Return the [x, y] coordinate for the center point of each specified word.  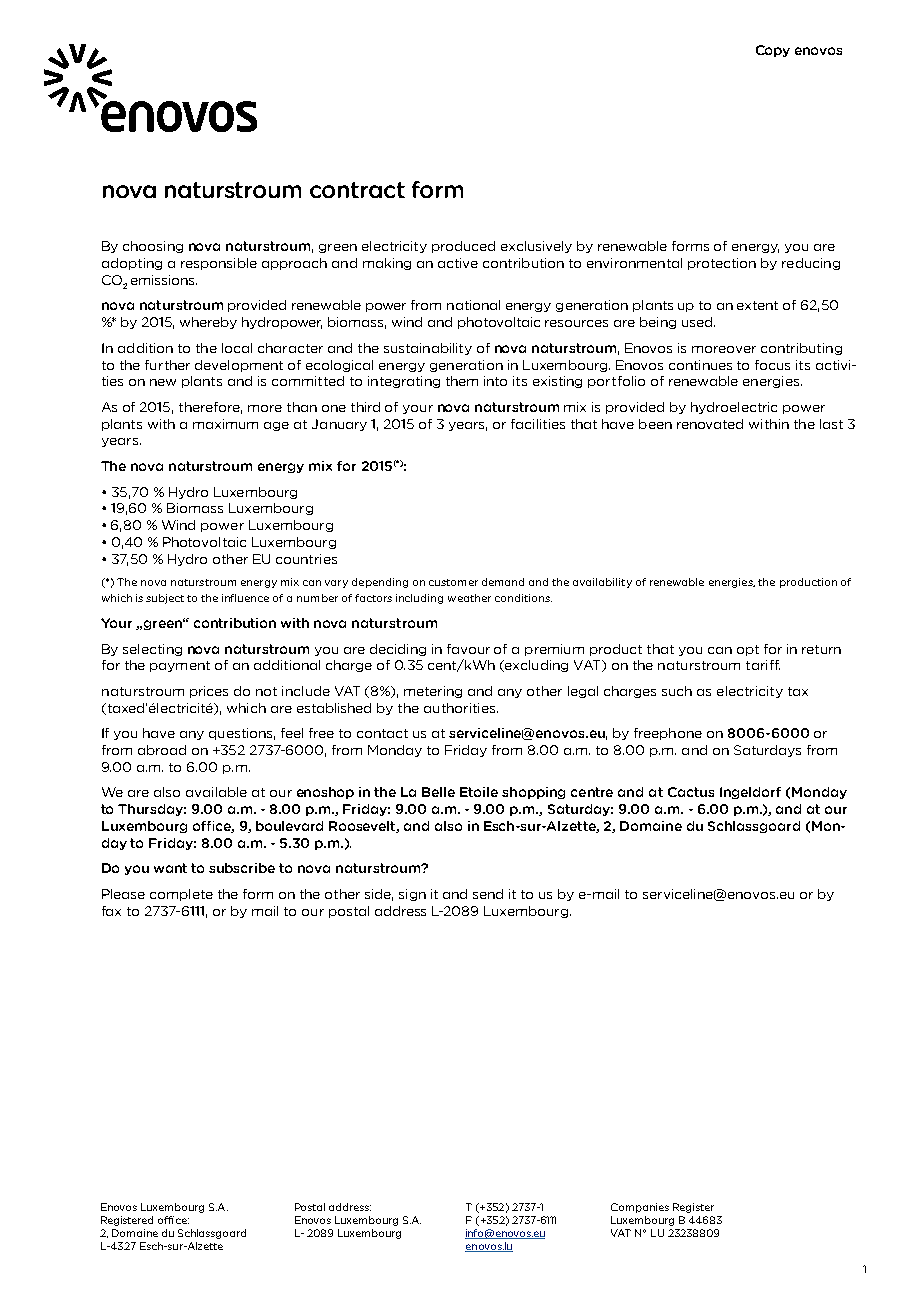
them [462, 381]
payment [180, 666]
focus [772, 365]
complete [181, 895]
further [167, 365]
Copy [773, 51]
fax [111, 911]
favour [468, 649]
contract [357, 190]
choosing [153, 247]
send [488, 894]
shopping [533, 793]
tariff [763, 665]
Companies [640, 1208]
